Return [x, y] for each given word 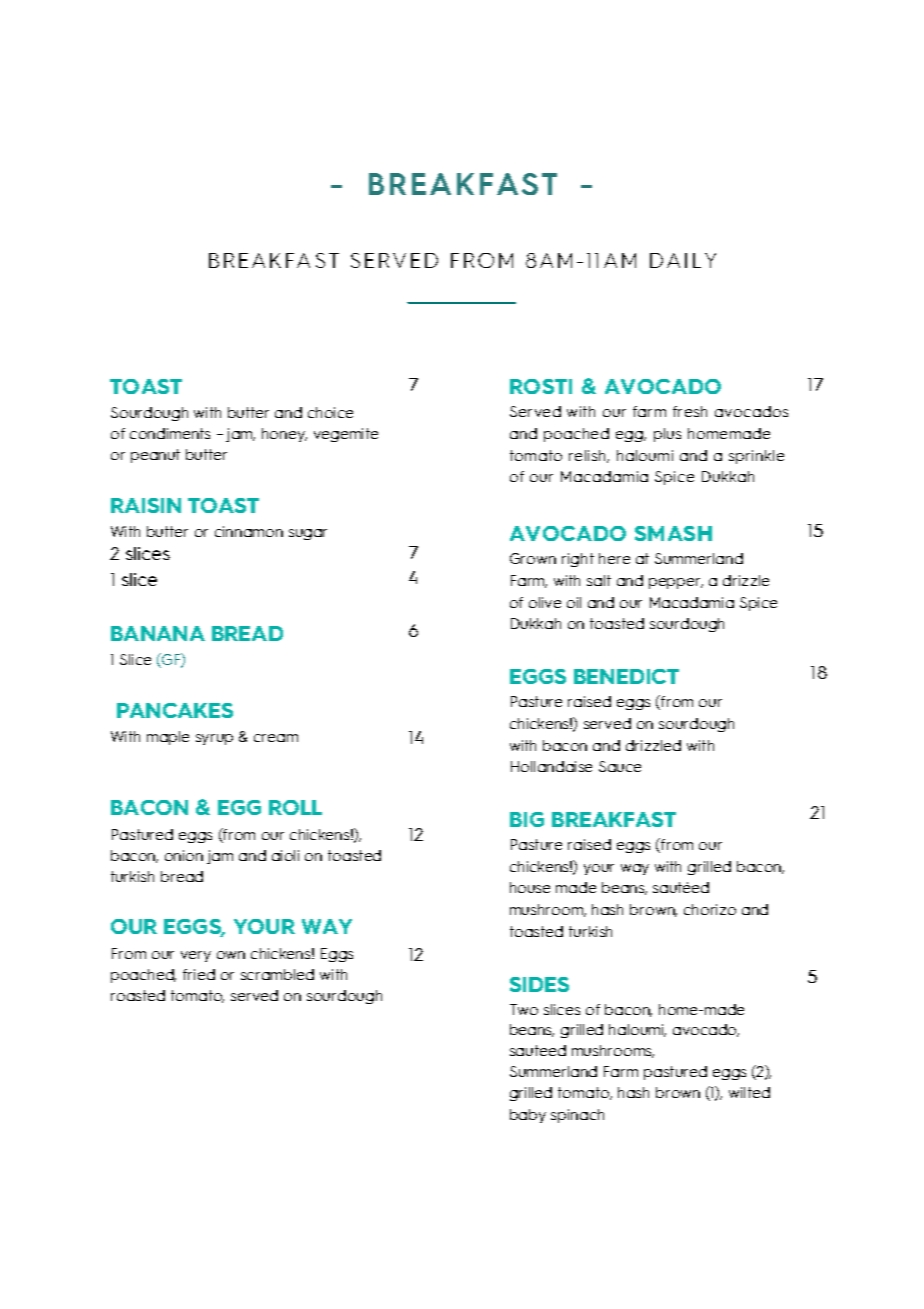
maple [168, 738]
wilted [749, 1092]
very [196, 956]
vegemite [346, 435]
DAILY [683, 260]
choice [330, 412]
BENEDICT [626, 676]
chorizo [710, 909]
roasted [138, 995]
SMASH [673, 533]
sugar [308, 534]
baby [528, 1116]
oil [574, 602]
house [530, 887]
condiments [170, 433]
